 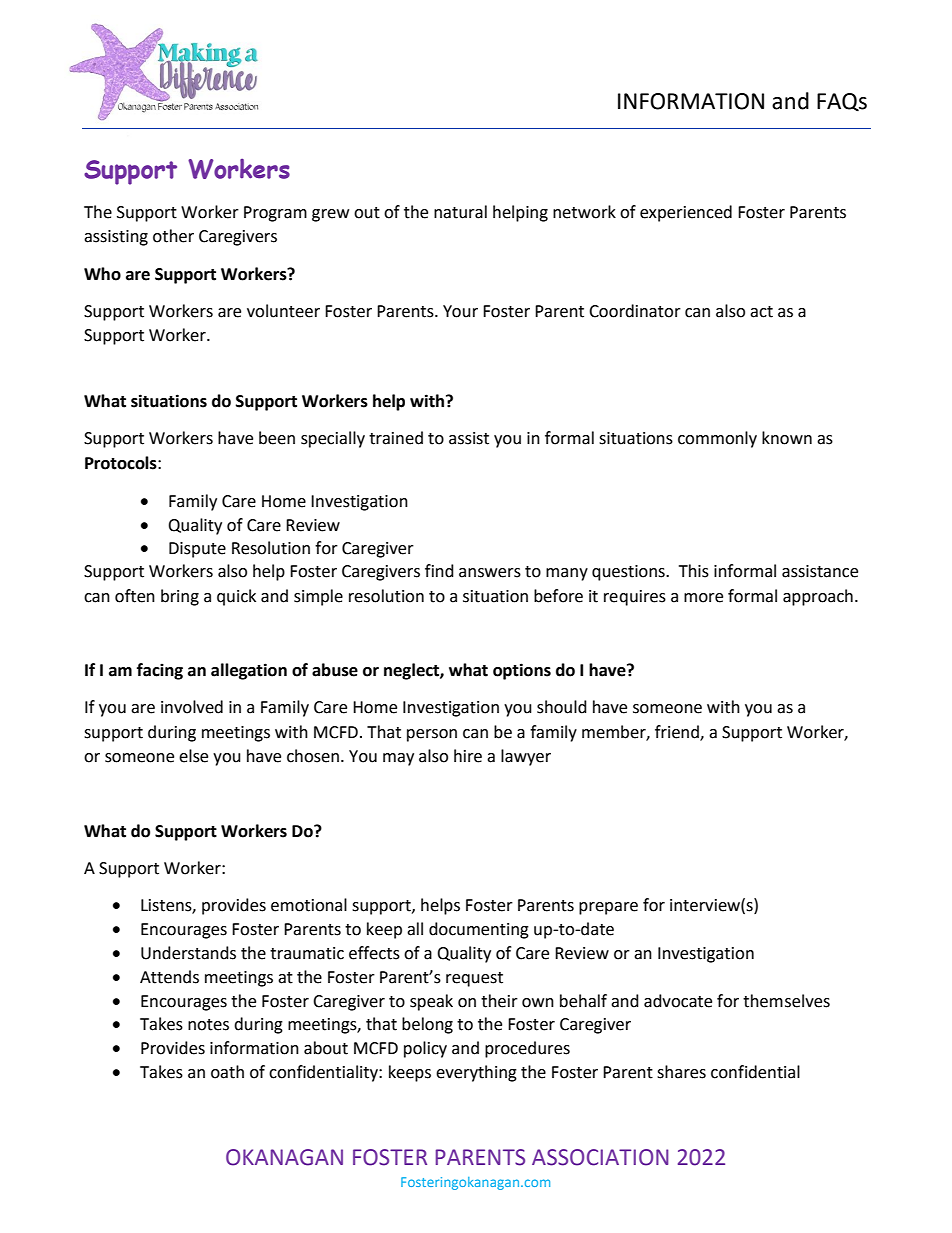 I want to click on involved, so click(x=192, y=707).
